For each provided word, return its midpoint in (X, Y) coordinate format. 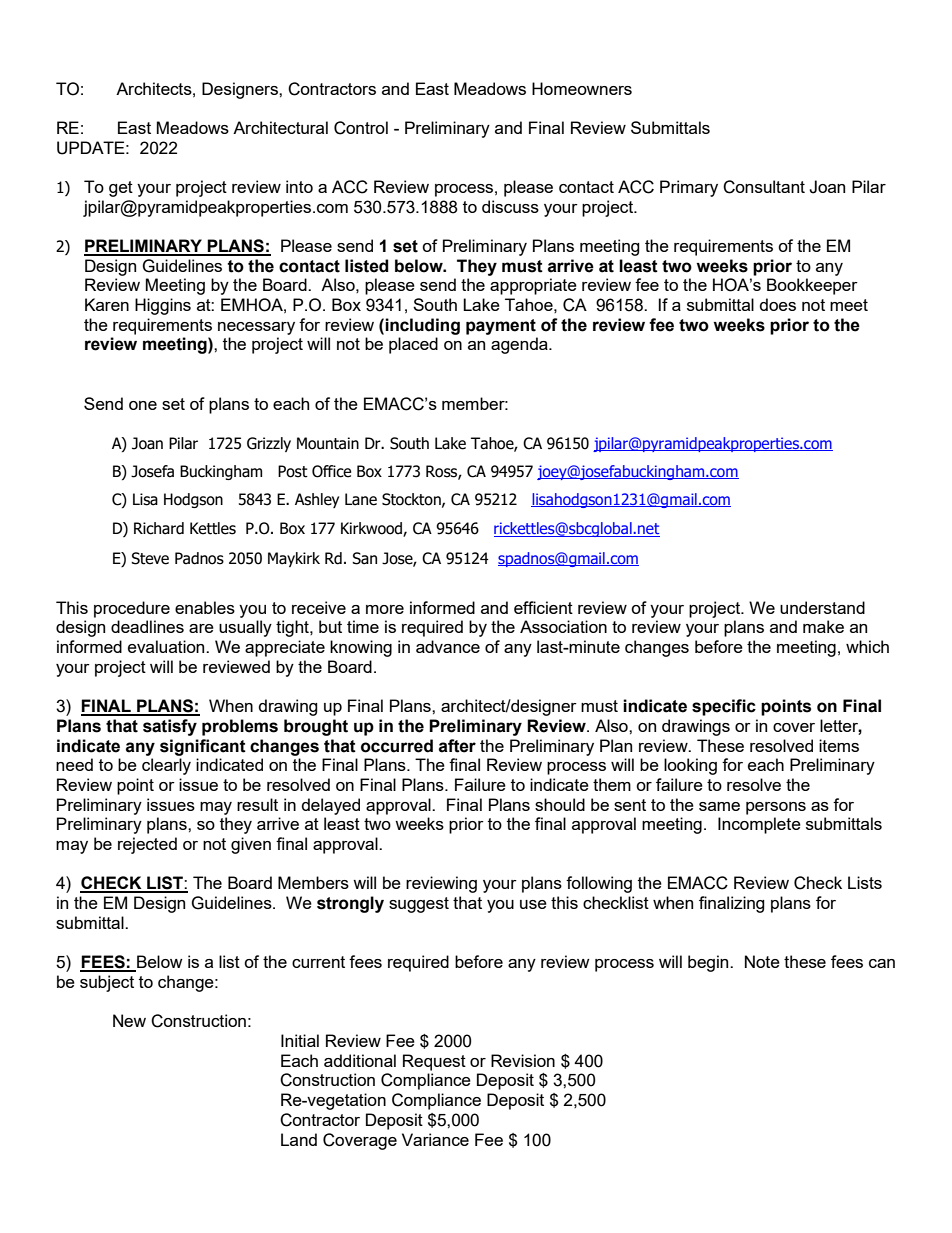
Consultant (764, 187)
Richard (159, 528)
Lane (361, 499)
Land (299, 1139)
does (778, 304)
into (299, 186)
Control (361, 128)
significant (203, 747)
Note (762, 961)
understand (822, 607)
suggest (419, 905)
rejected (147, 845)
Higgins (163, 306)
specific (724, 707)
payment (501, 327)
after (457, 746)
